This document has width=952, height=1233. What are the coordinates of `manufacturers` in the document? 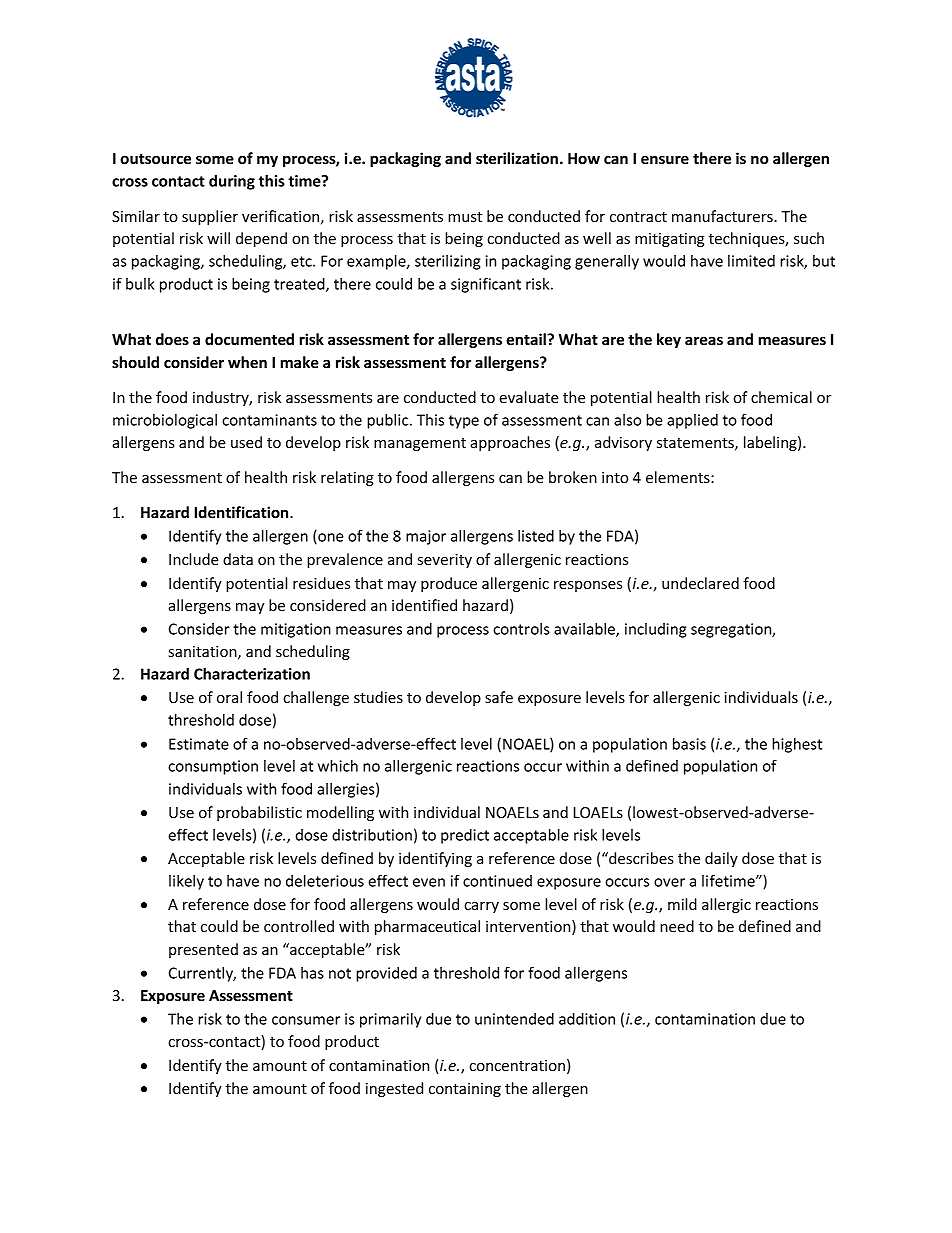 It's located at (723, 216).
